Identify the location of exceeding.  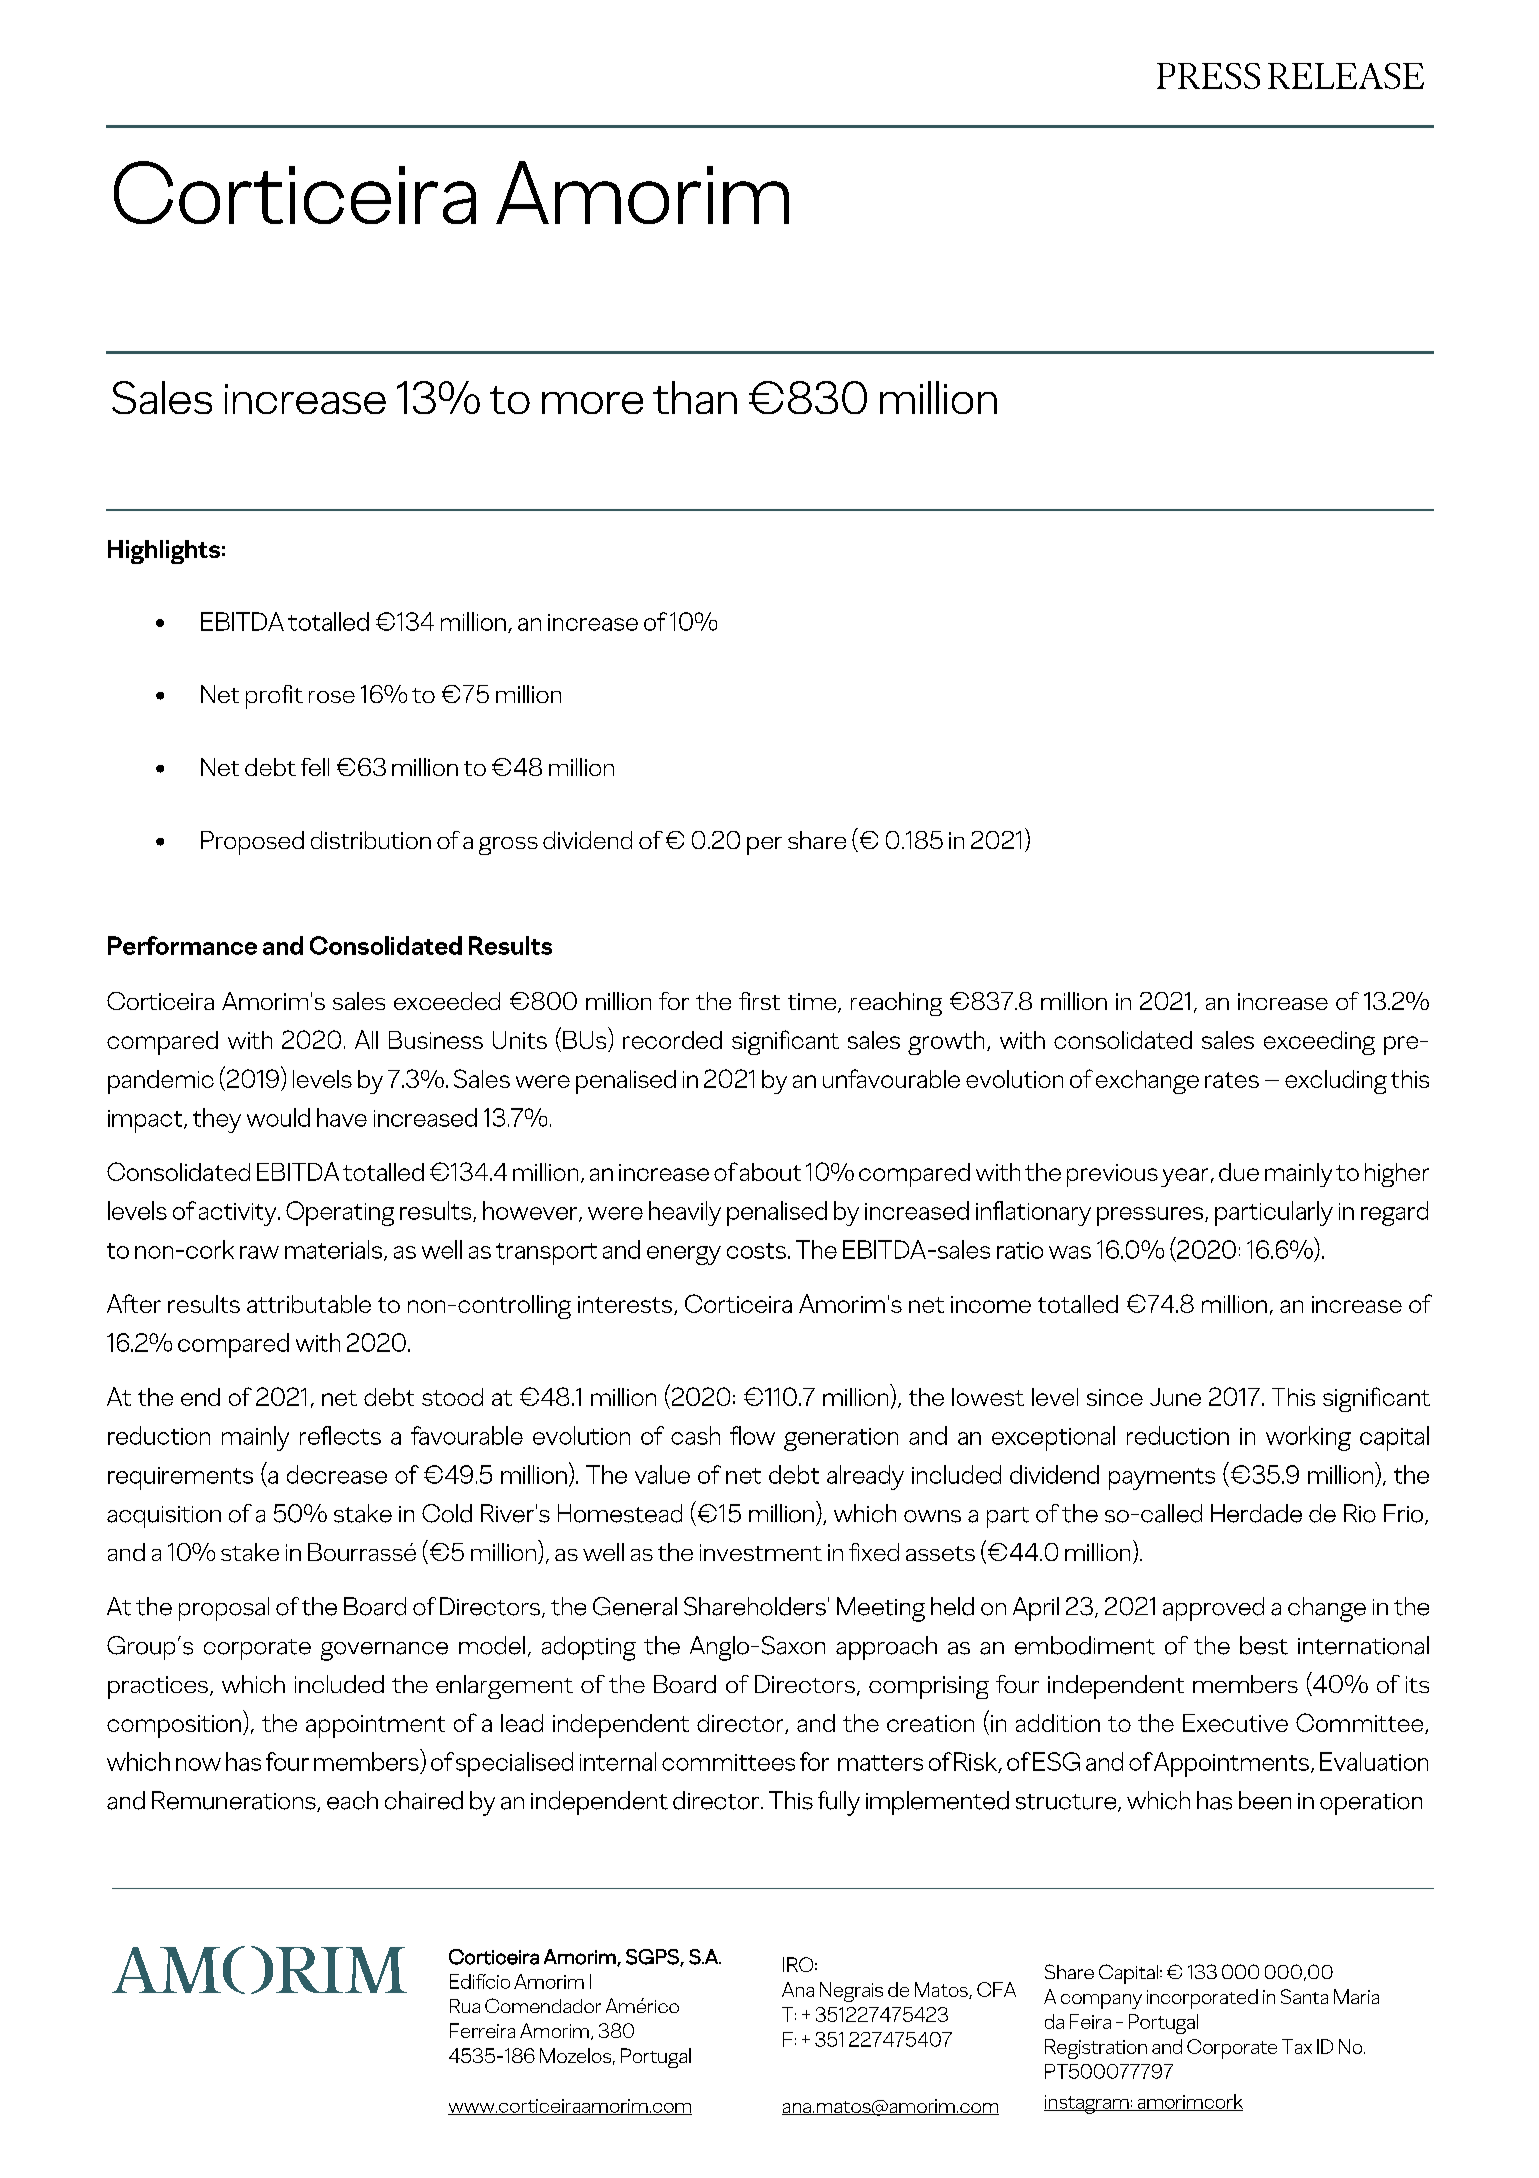
(1319, 1043).
